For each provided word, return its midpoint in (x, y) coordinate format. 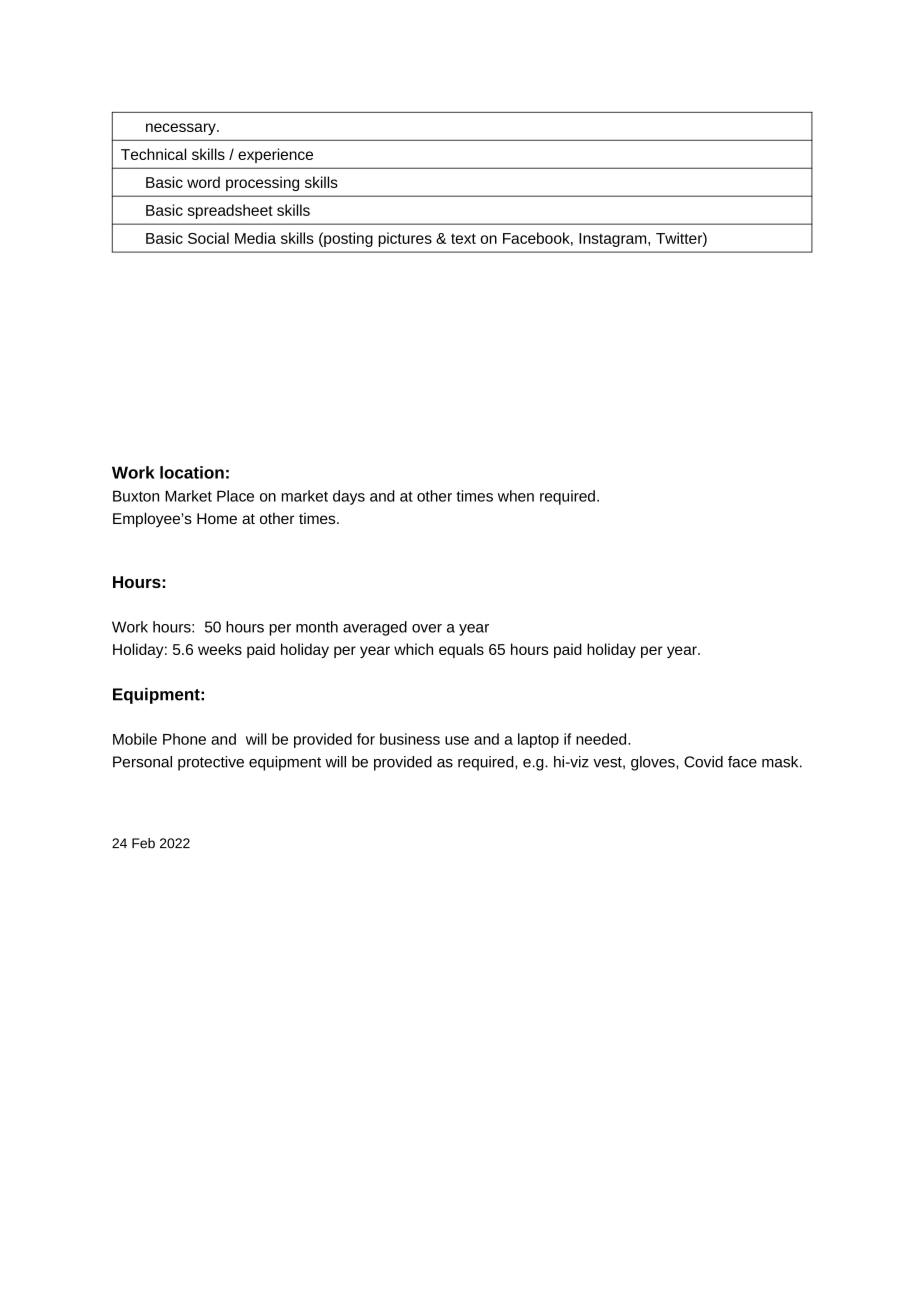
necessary (182, 129)
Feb (143, 843)
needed (602, 739)
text (463, 238)
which (413, 649)
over (427, 628)
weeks (220, 649)
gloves (654, 763)
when (516, 496)
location (192, 472)
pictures (405, 239)
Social (208, 238)
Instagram (614, 240)
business (410, 739)
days (349, 497)
